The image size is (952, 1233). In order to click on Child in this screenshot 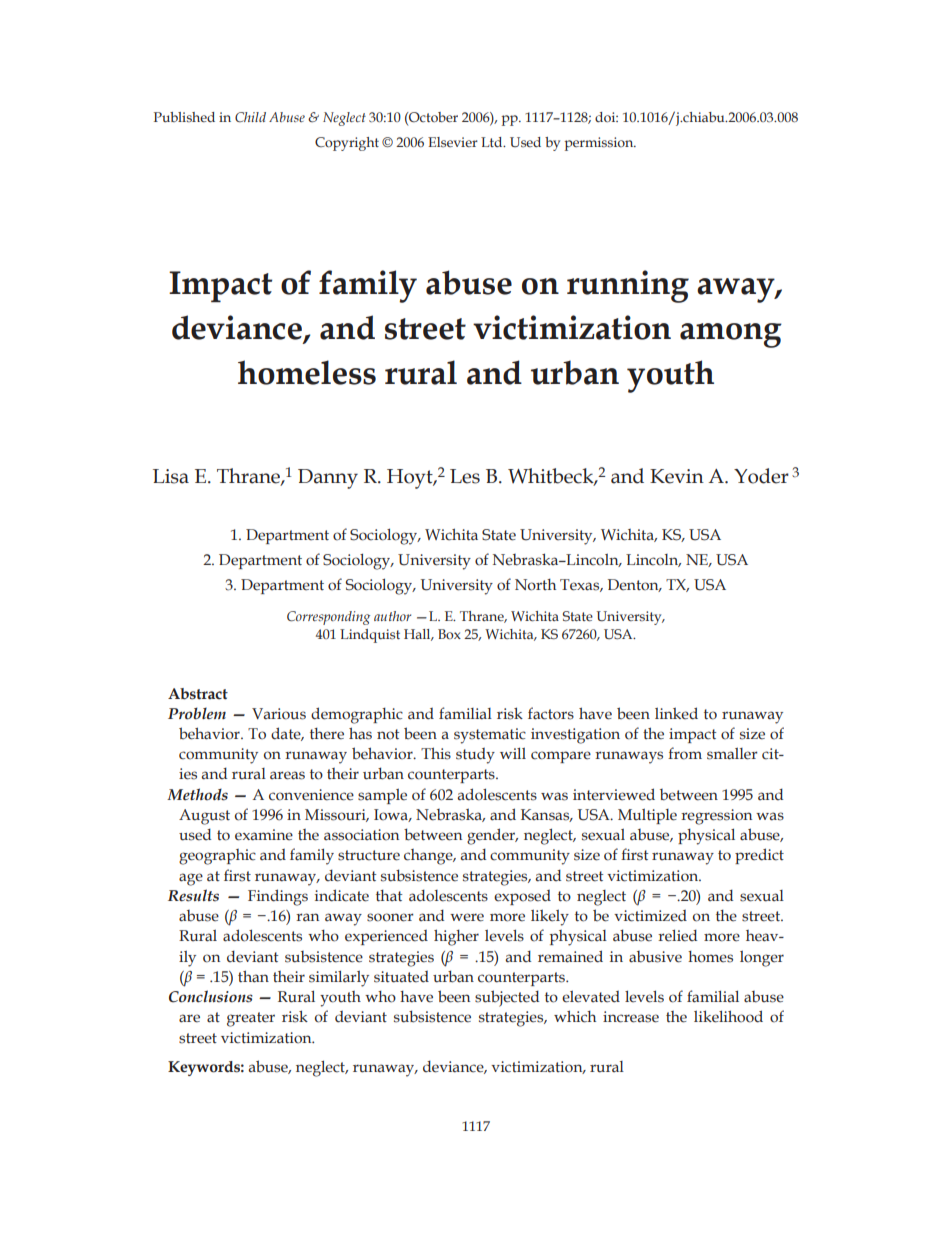, I will do `click(250, 117)`.
